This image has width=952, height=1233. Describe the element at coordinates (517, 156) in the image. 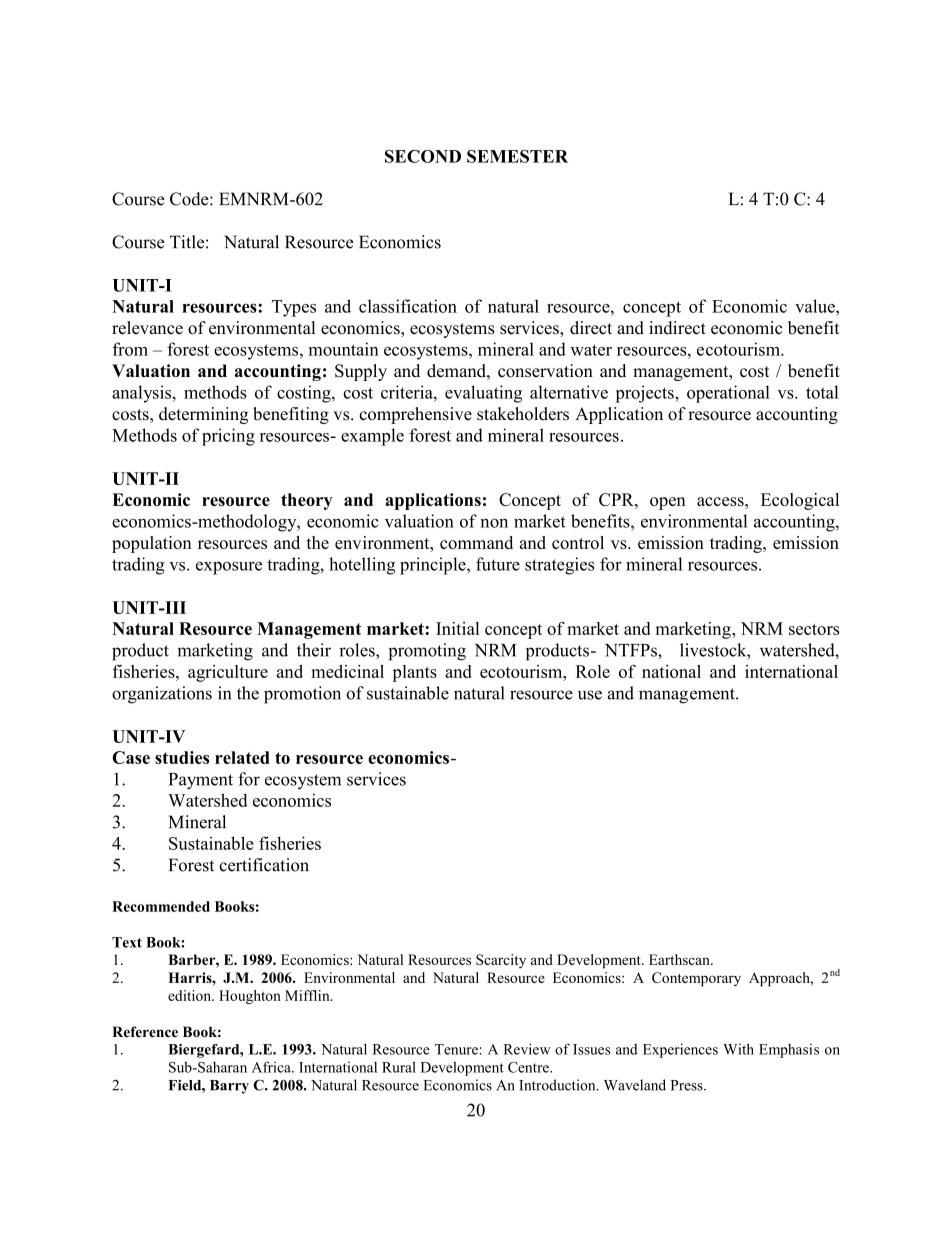

I see `SEMESTER` at that location.
